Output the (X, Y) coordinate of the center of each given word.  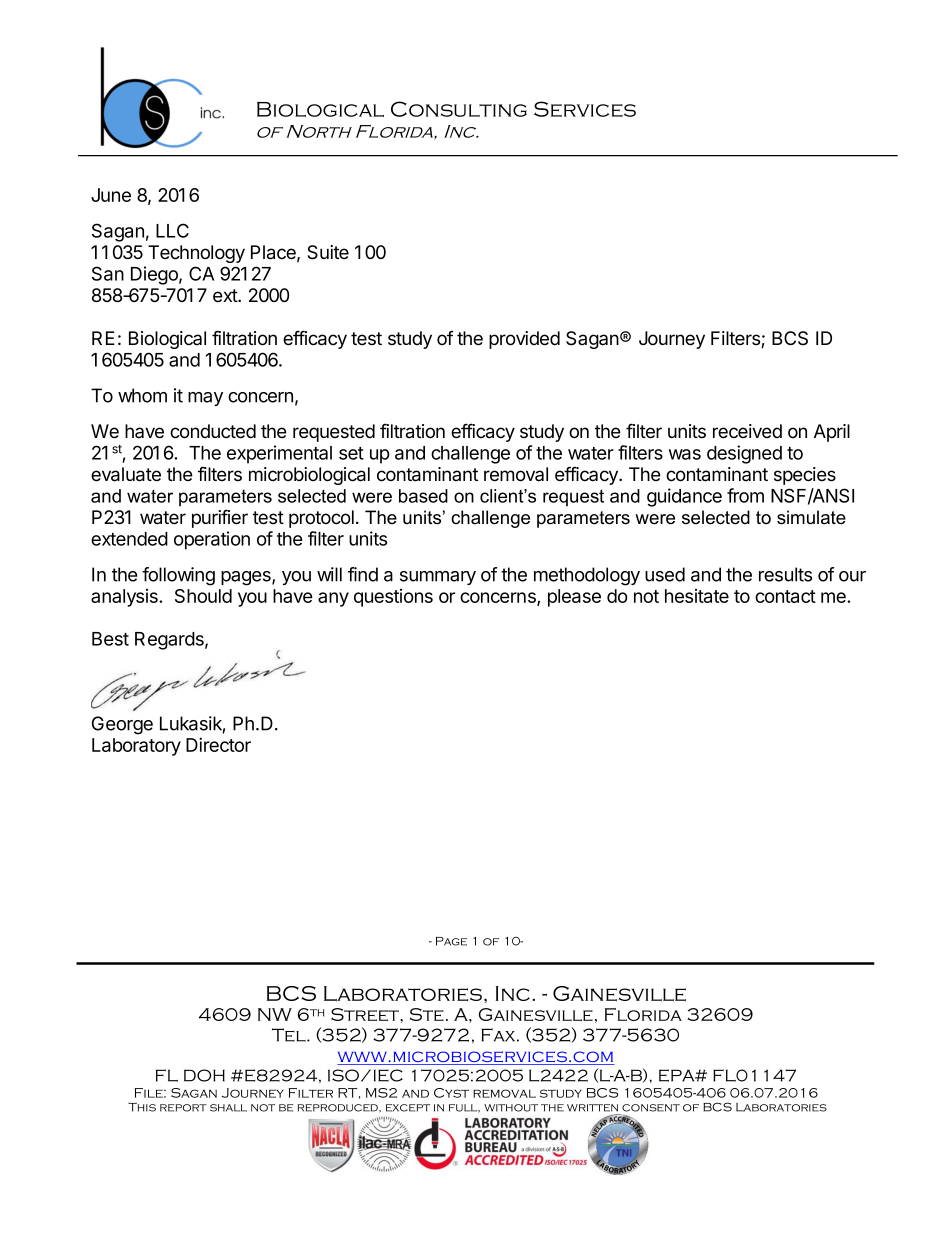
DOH (204, 1075)
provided (524, 340)
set (351, 453)
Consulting (459, 109)
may (205, 399)
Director (218, 744)
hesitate (697, 596)
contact (785, 596)
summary (438, 578)
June (111, 195)
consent (651, 1108)
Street (366, 1014)
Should (203, 596)
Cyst (451, 1093)
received (747, 431)
